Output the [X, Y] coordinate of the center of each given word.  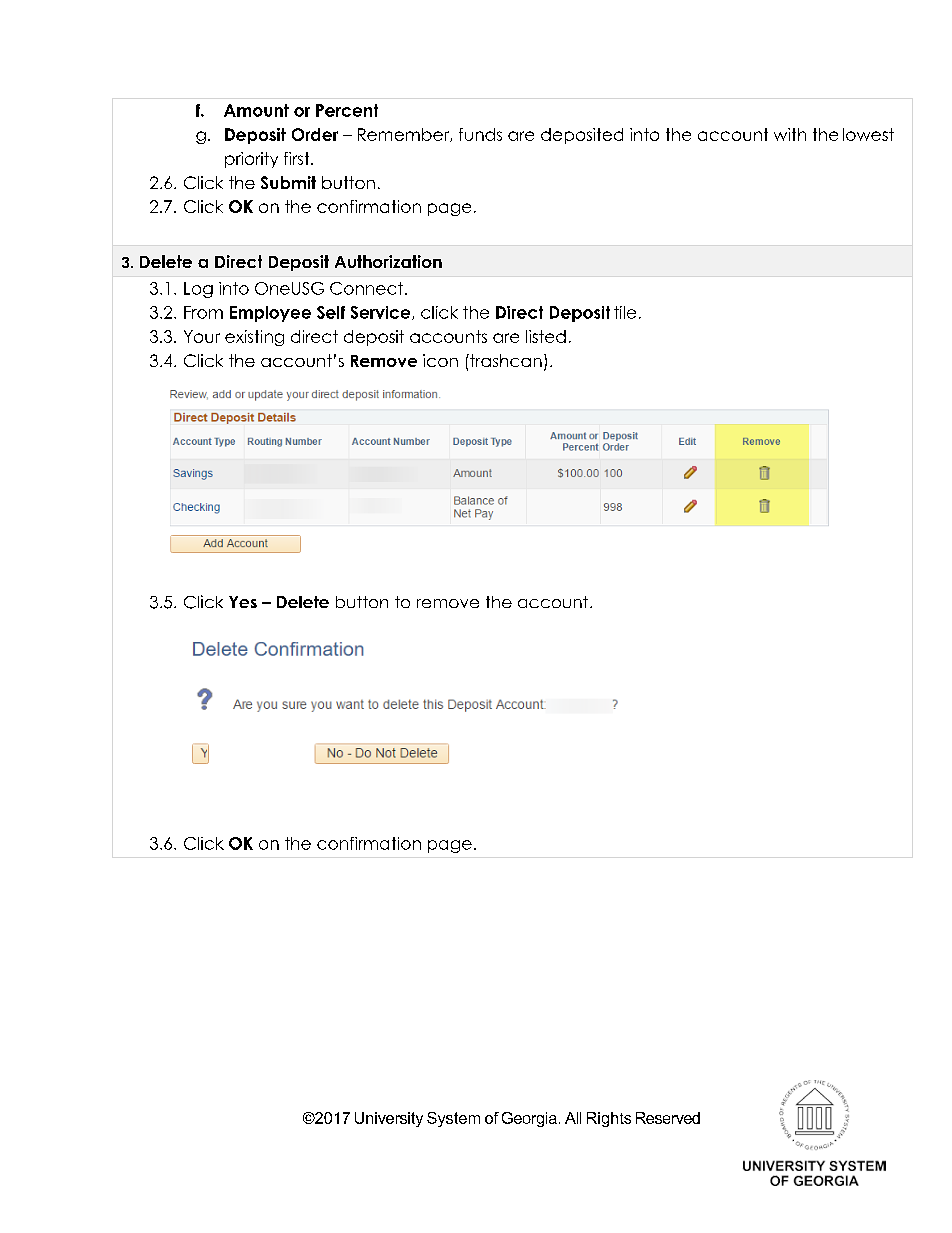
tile [625, 312]
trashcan [505, 360]
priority [251, 160]
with [790, 134]
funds [480, 134]
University [389, 1119]
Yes [243, 602]
